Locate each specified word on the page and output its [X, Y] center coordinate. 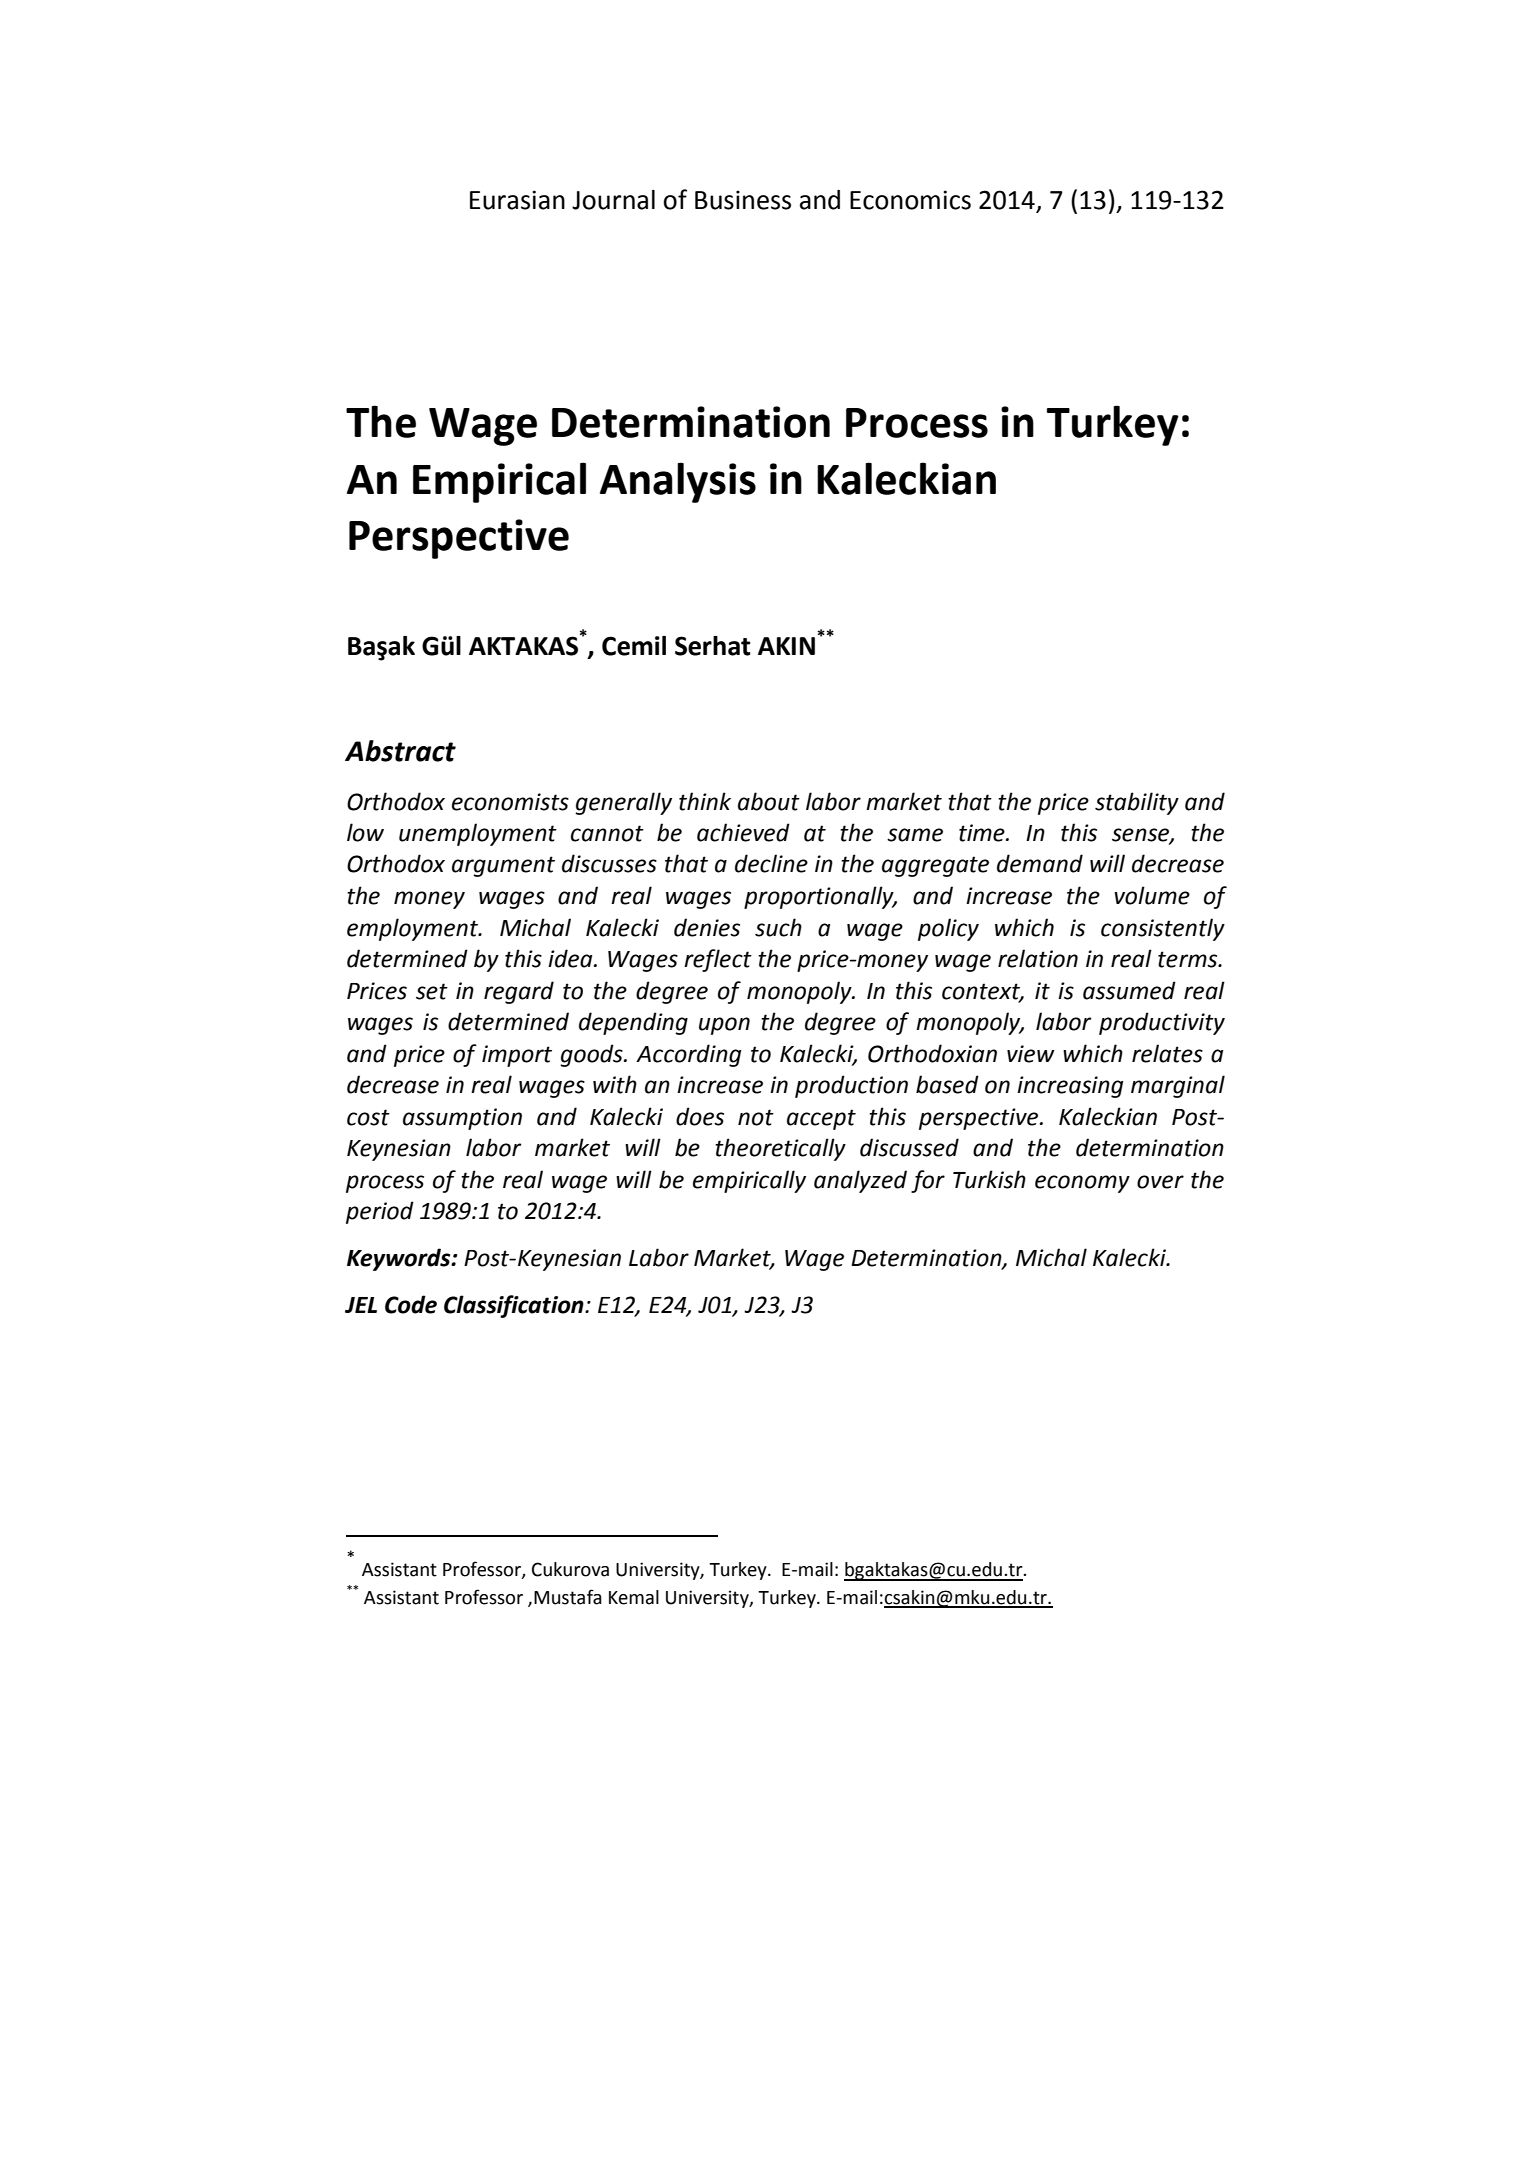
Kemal [634, 1597]
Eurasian [517, 200]
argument [503, 866]
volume [1152, 895]
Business [743, 200]
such [778, 927]
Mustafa [568, 1597]
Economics [910, 200]
